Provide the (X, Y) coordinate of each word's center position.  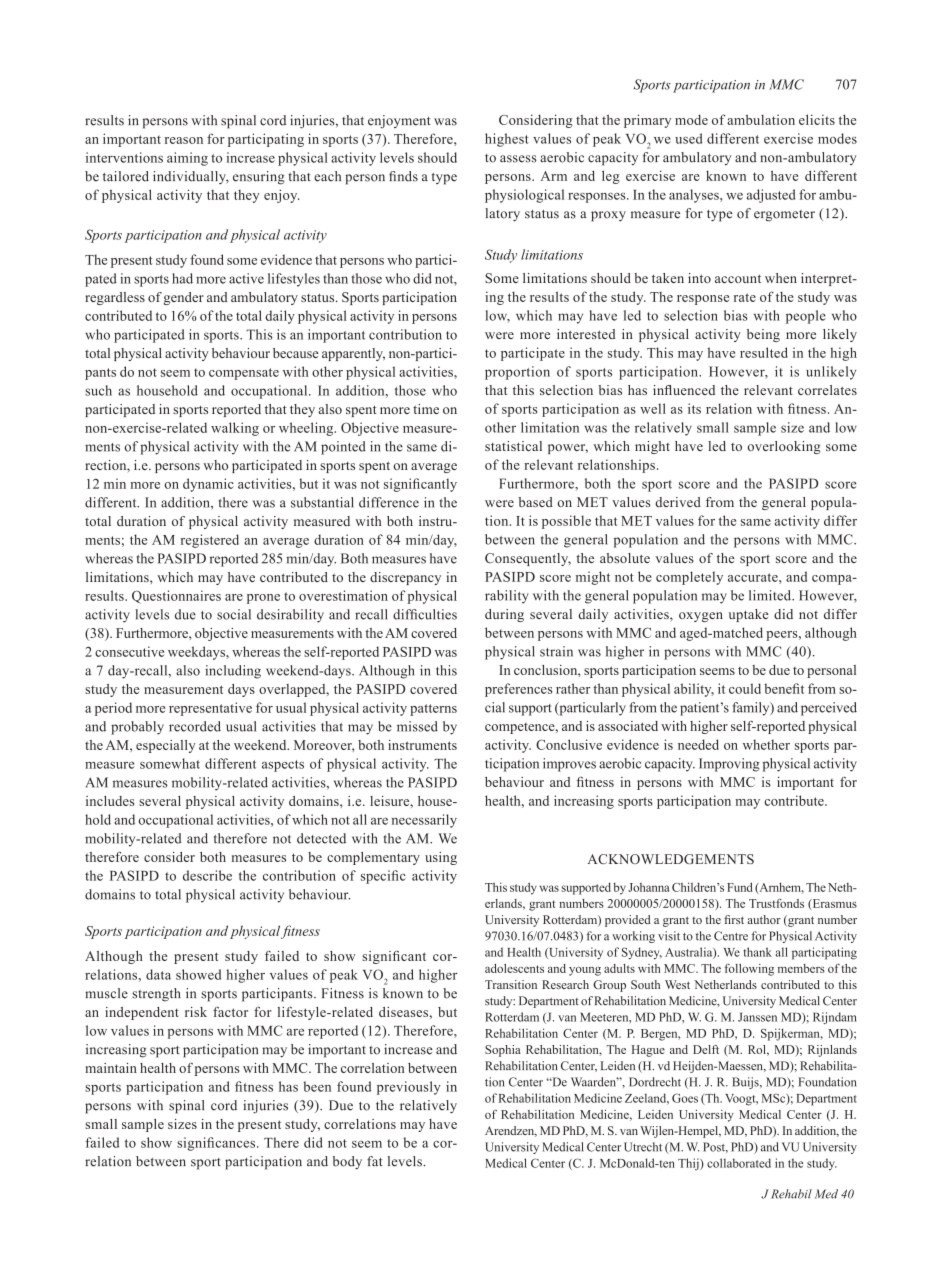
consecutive (129, 651)
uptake (749, 615)
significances (217, 1144)
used (689, 138)
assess (518, 159)
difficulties (425, 614)
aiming (187, 159)
